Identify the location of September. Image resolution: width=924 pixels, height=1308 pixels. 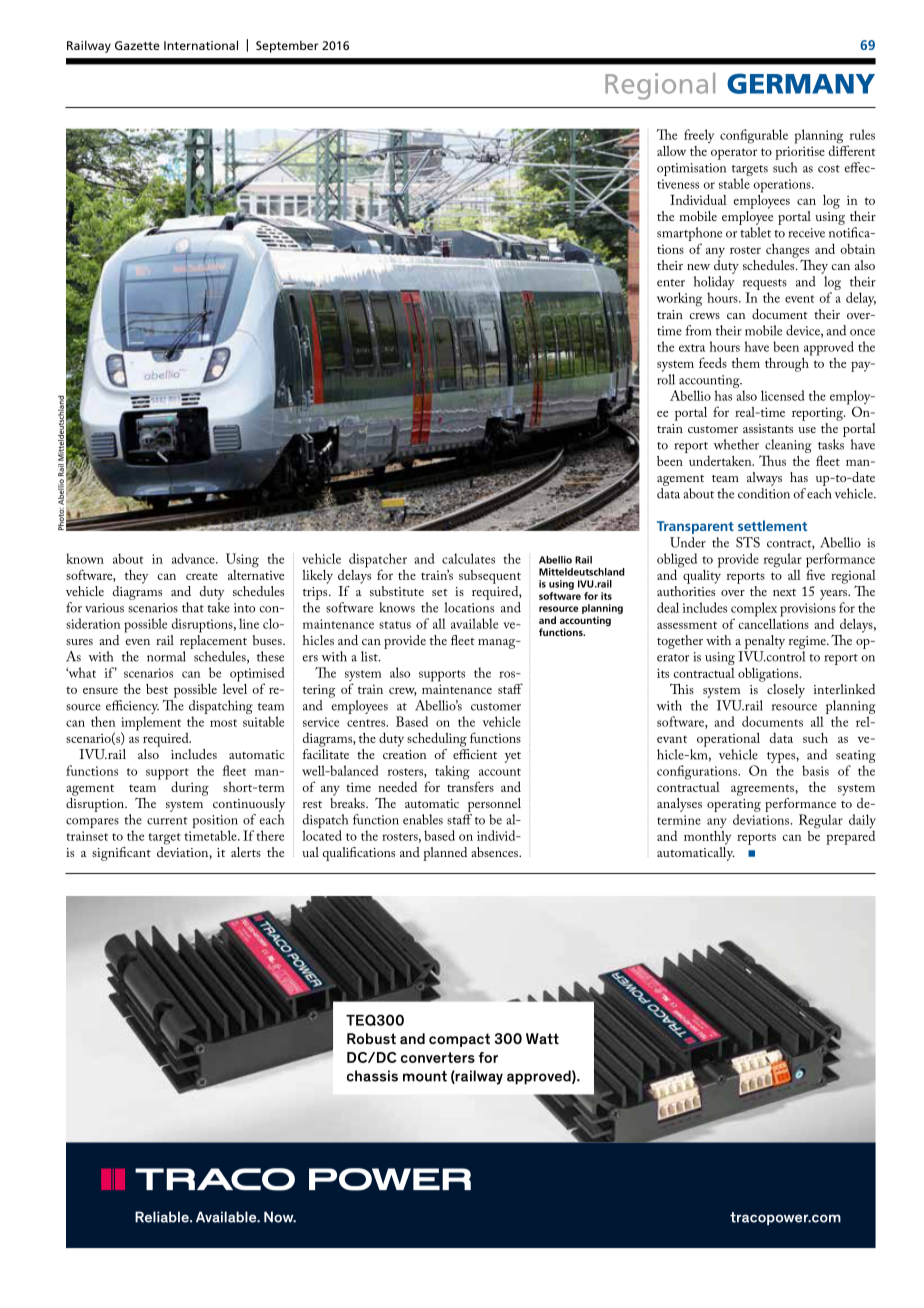
(287, 46).
